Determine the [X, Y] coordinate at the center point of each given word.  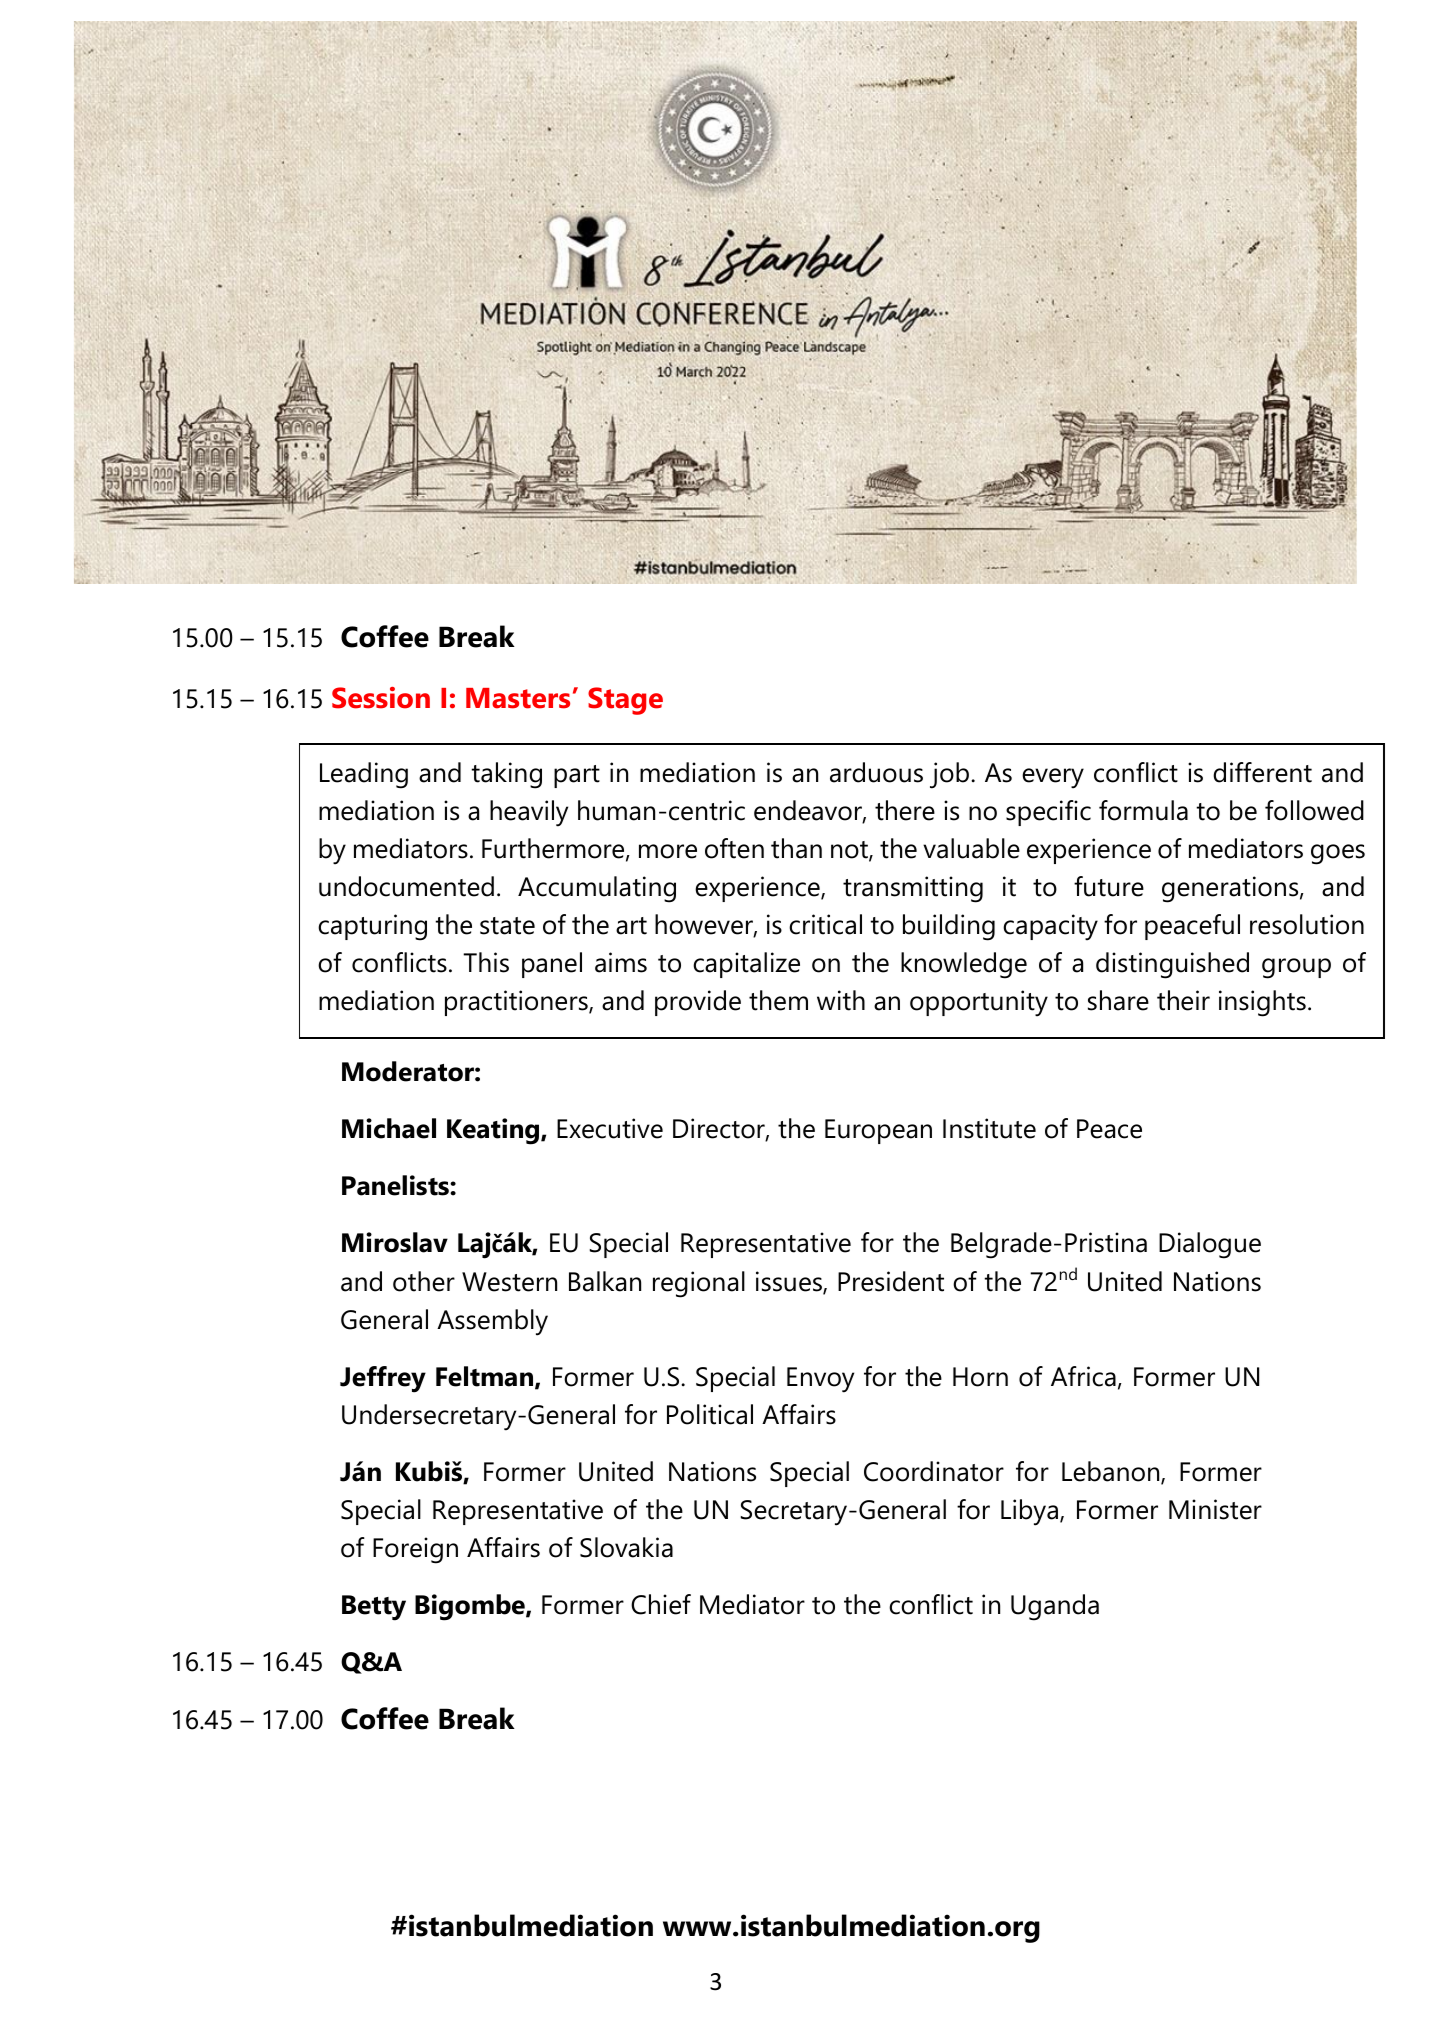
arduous [876, 772]
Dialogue [1210, 1245]
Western [509, 1282]
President [891, 1281]
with [841, 1000]
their [1183, 1000]
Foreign [415, 1550]
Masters [518, 698]
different [1262, 772]
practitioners [517, 1003]
